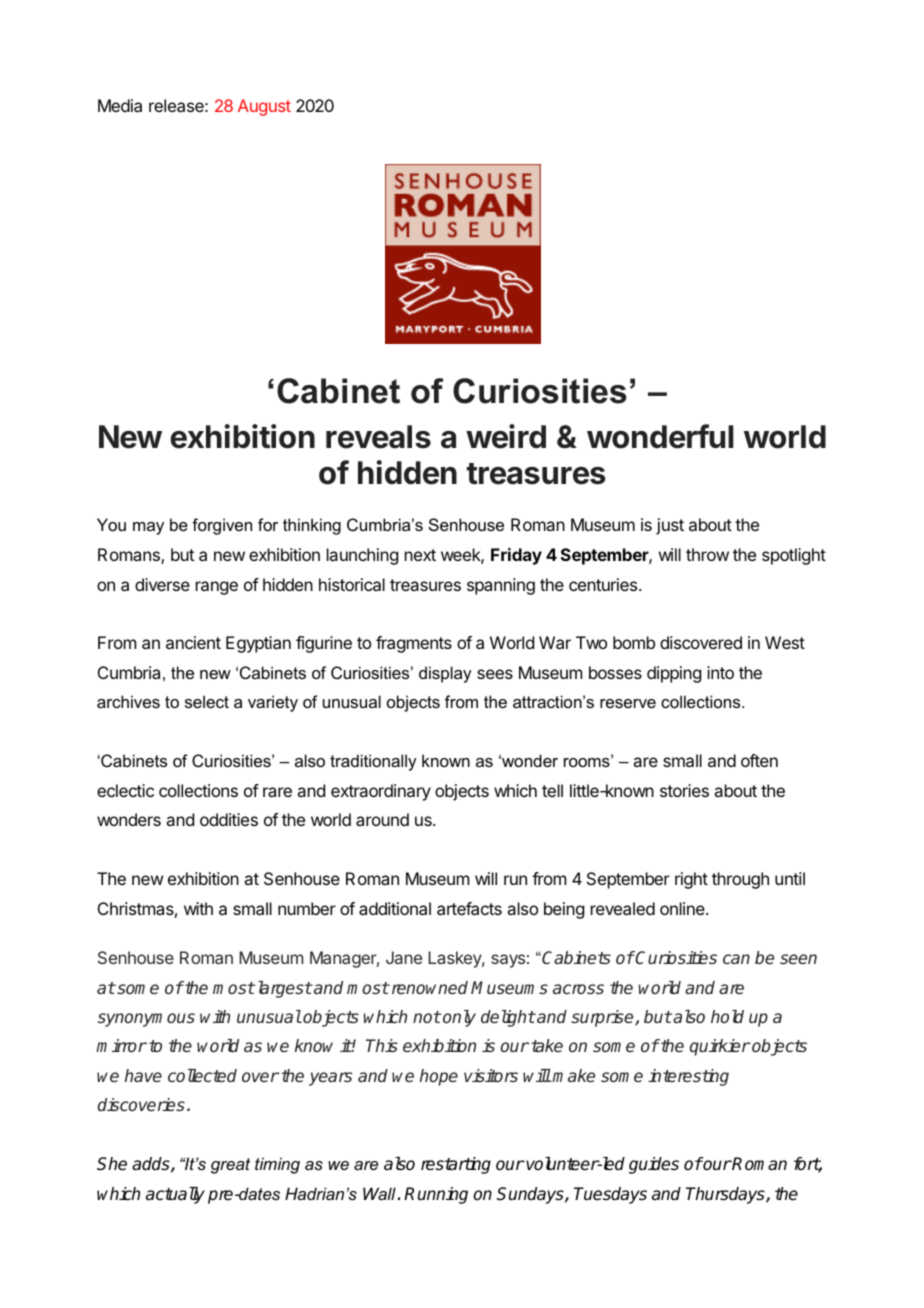 This image has width=924, height=1308. Describe the element at coordinates (120, 105) in the image. I see `Media` at that location.
